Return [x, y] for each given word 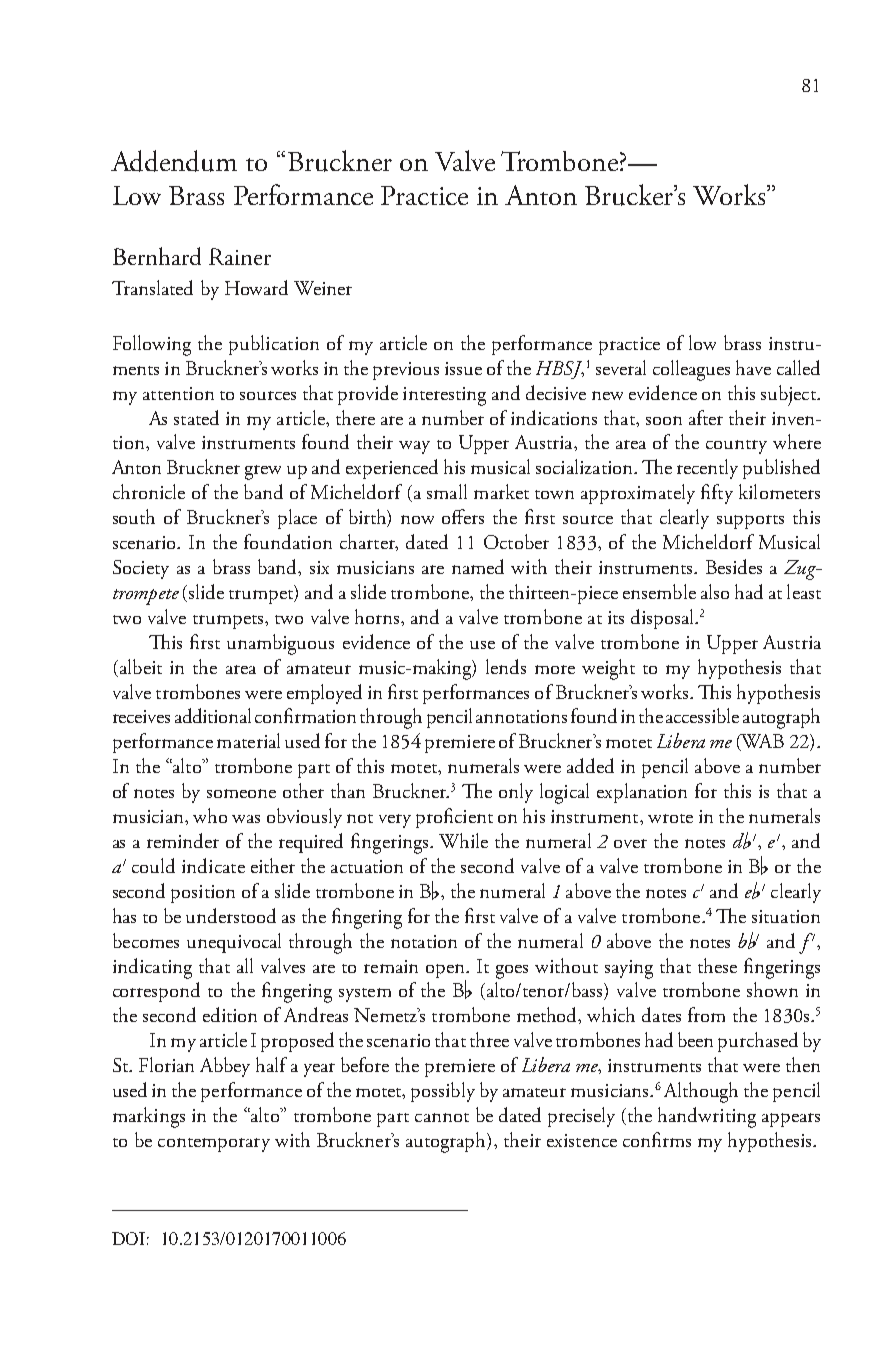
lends [506, 666]
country [736, 447]
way [414, 447]
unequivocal [234, 943]
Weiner [323, 288]
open [446, 971]
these [717, 965]
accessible [702, 715]
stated [196, 417]
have [753, 367]
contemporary [214, 1145]
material [248, 740]
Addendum [174, 161]
